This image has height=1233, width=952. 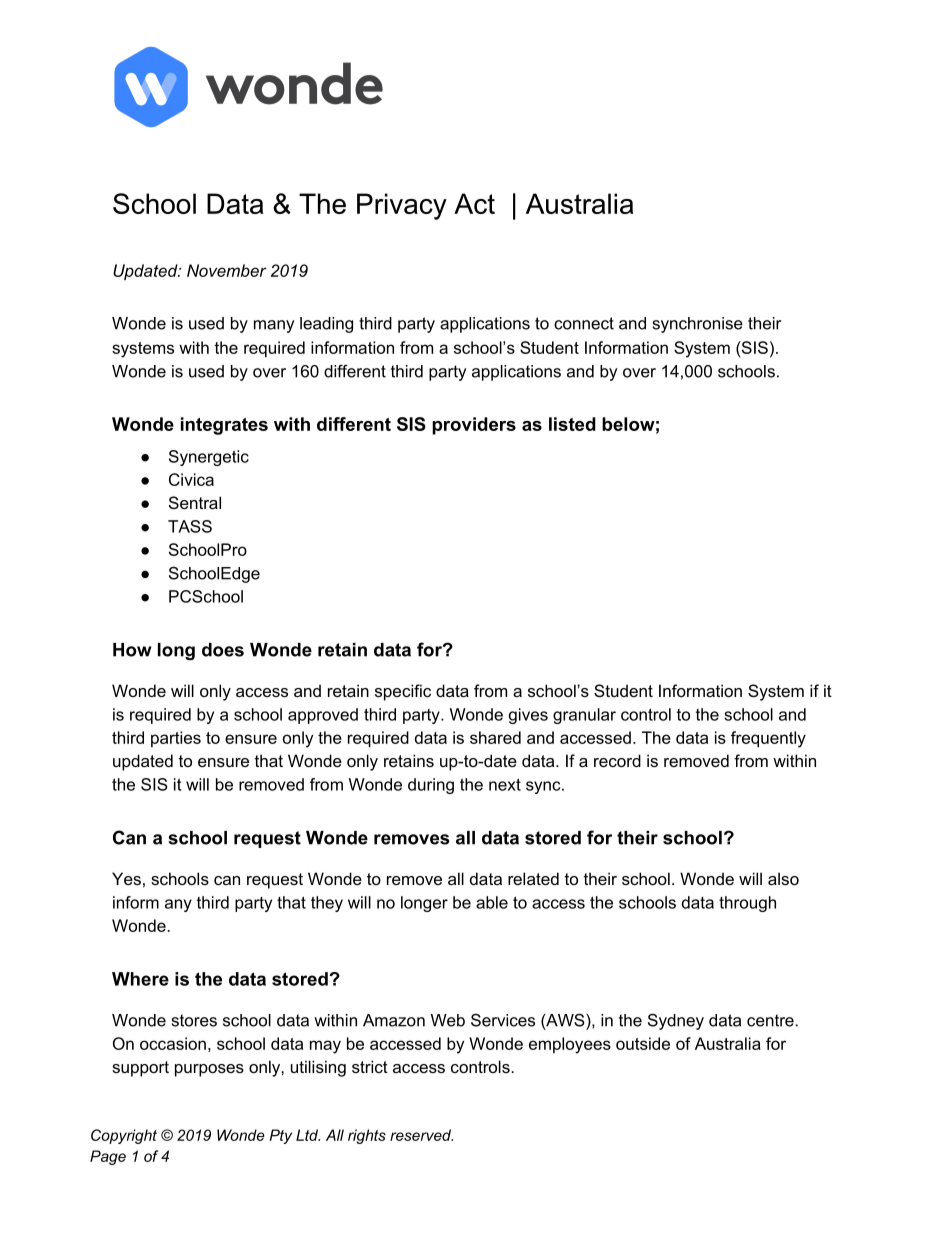 What do you see at coordinates (403, 692) in the image?
I see `specific` at bounding box center [403, 692].
